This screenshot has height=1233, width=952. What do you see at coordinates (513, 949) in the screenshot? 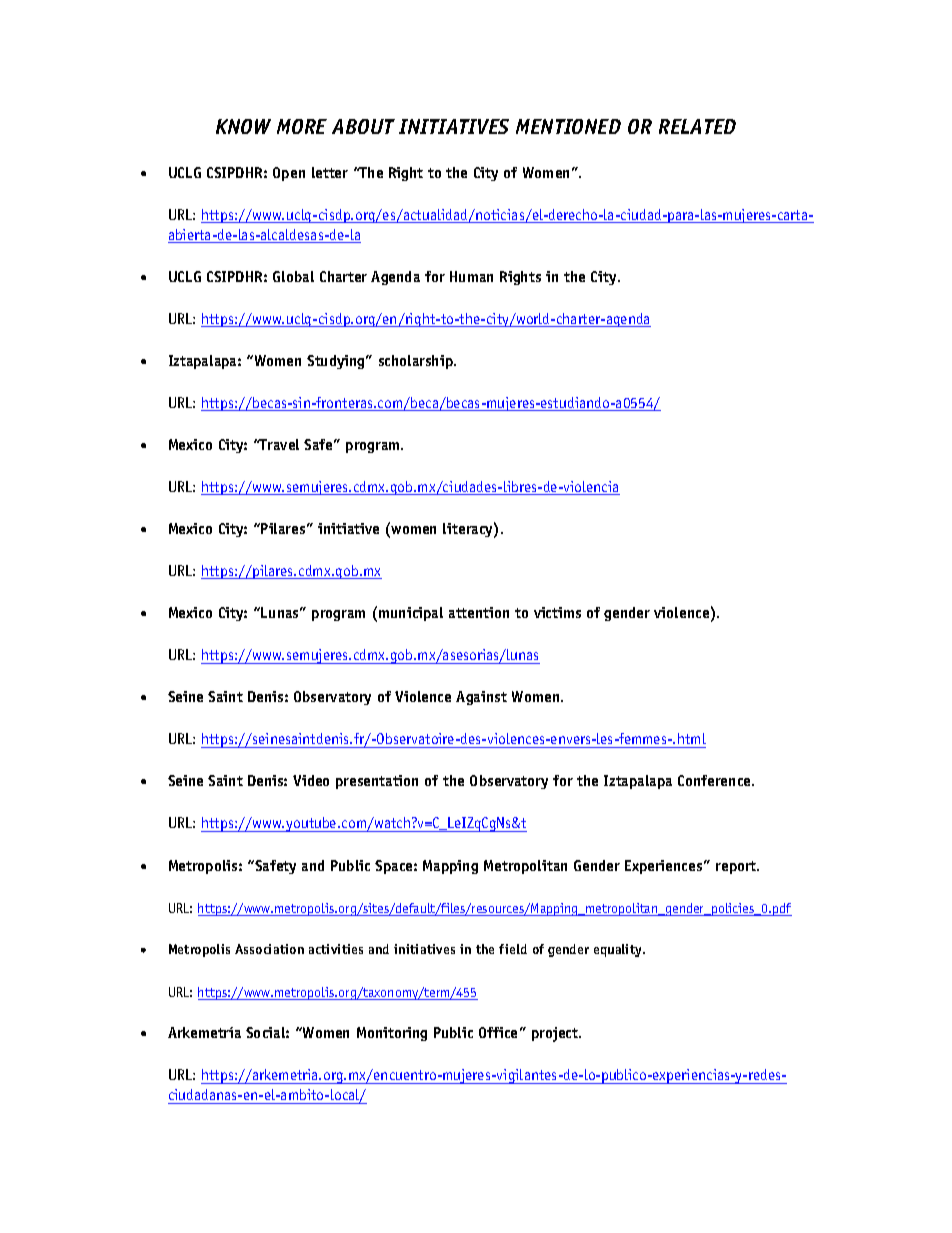
I see `field` at bounding box center [513, 949].
